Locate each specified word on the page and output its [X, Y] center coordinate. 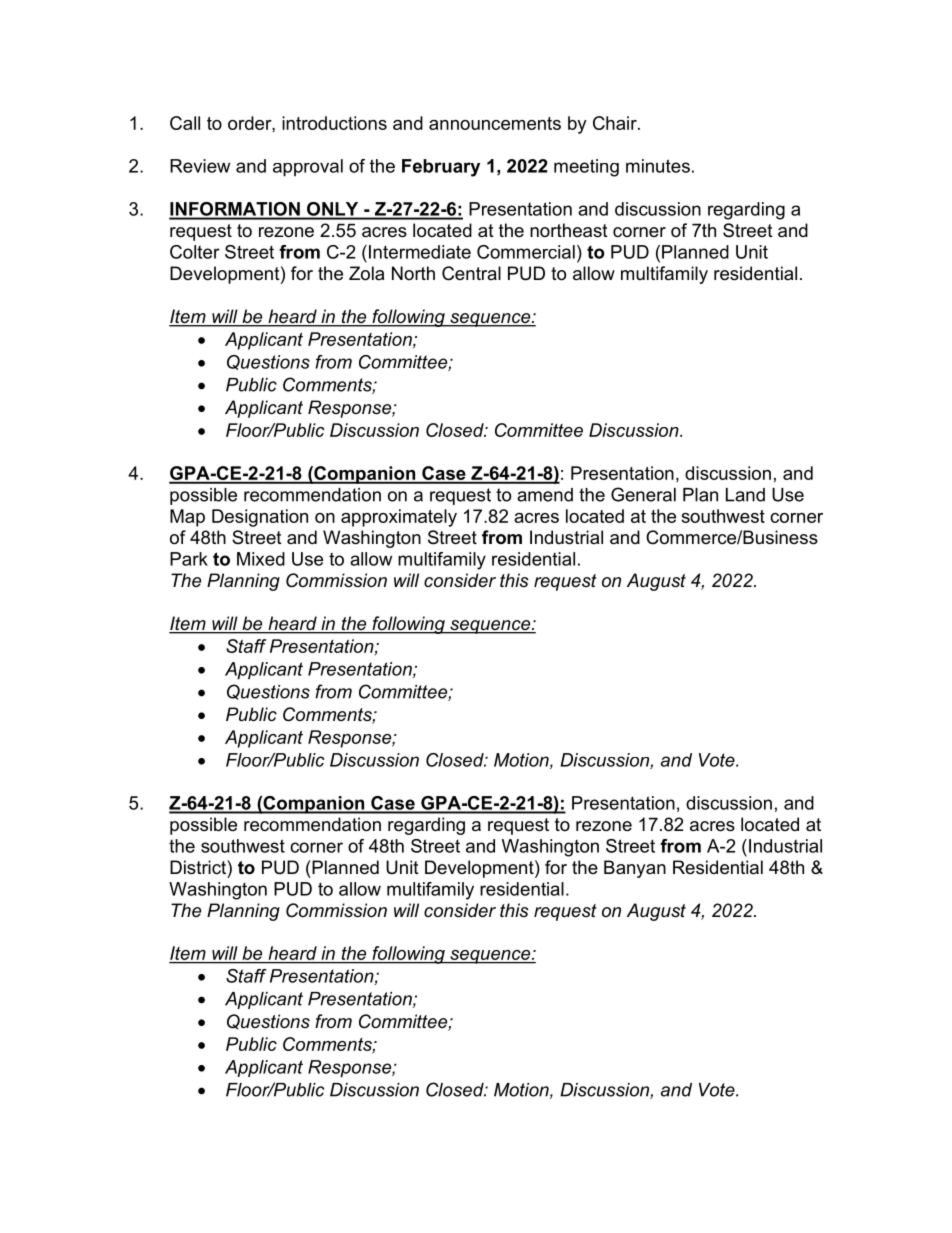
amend [545, 495]
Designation [260, 518]
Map [187, 518]
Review [200, 166]
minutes [658, 166]
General [643, 494]
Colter [195, 252]
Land [745, 495]
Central [471, 273]
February [441, 168]
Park [189, 559]
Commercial [526, 252]
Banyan [635, 869]
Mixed [261, 559]
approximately [399, 518]
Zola [366, 273]
